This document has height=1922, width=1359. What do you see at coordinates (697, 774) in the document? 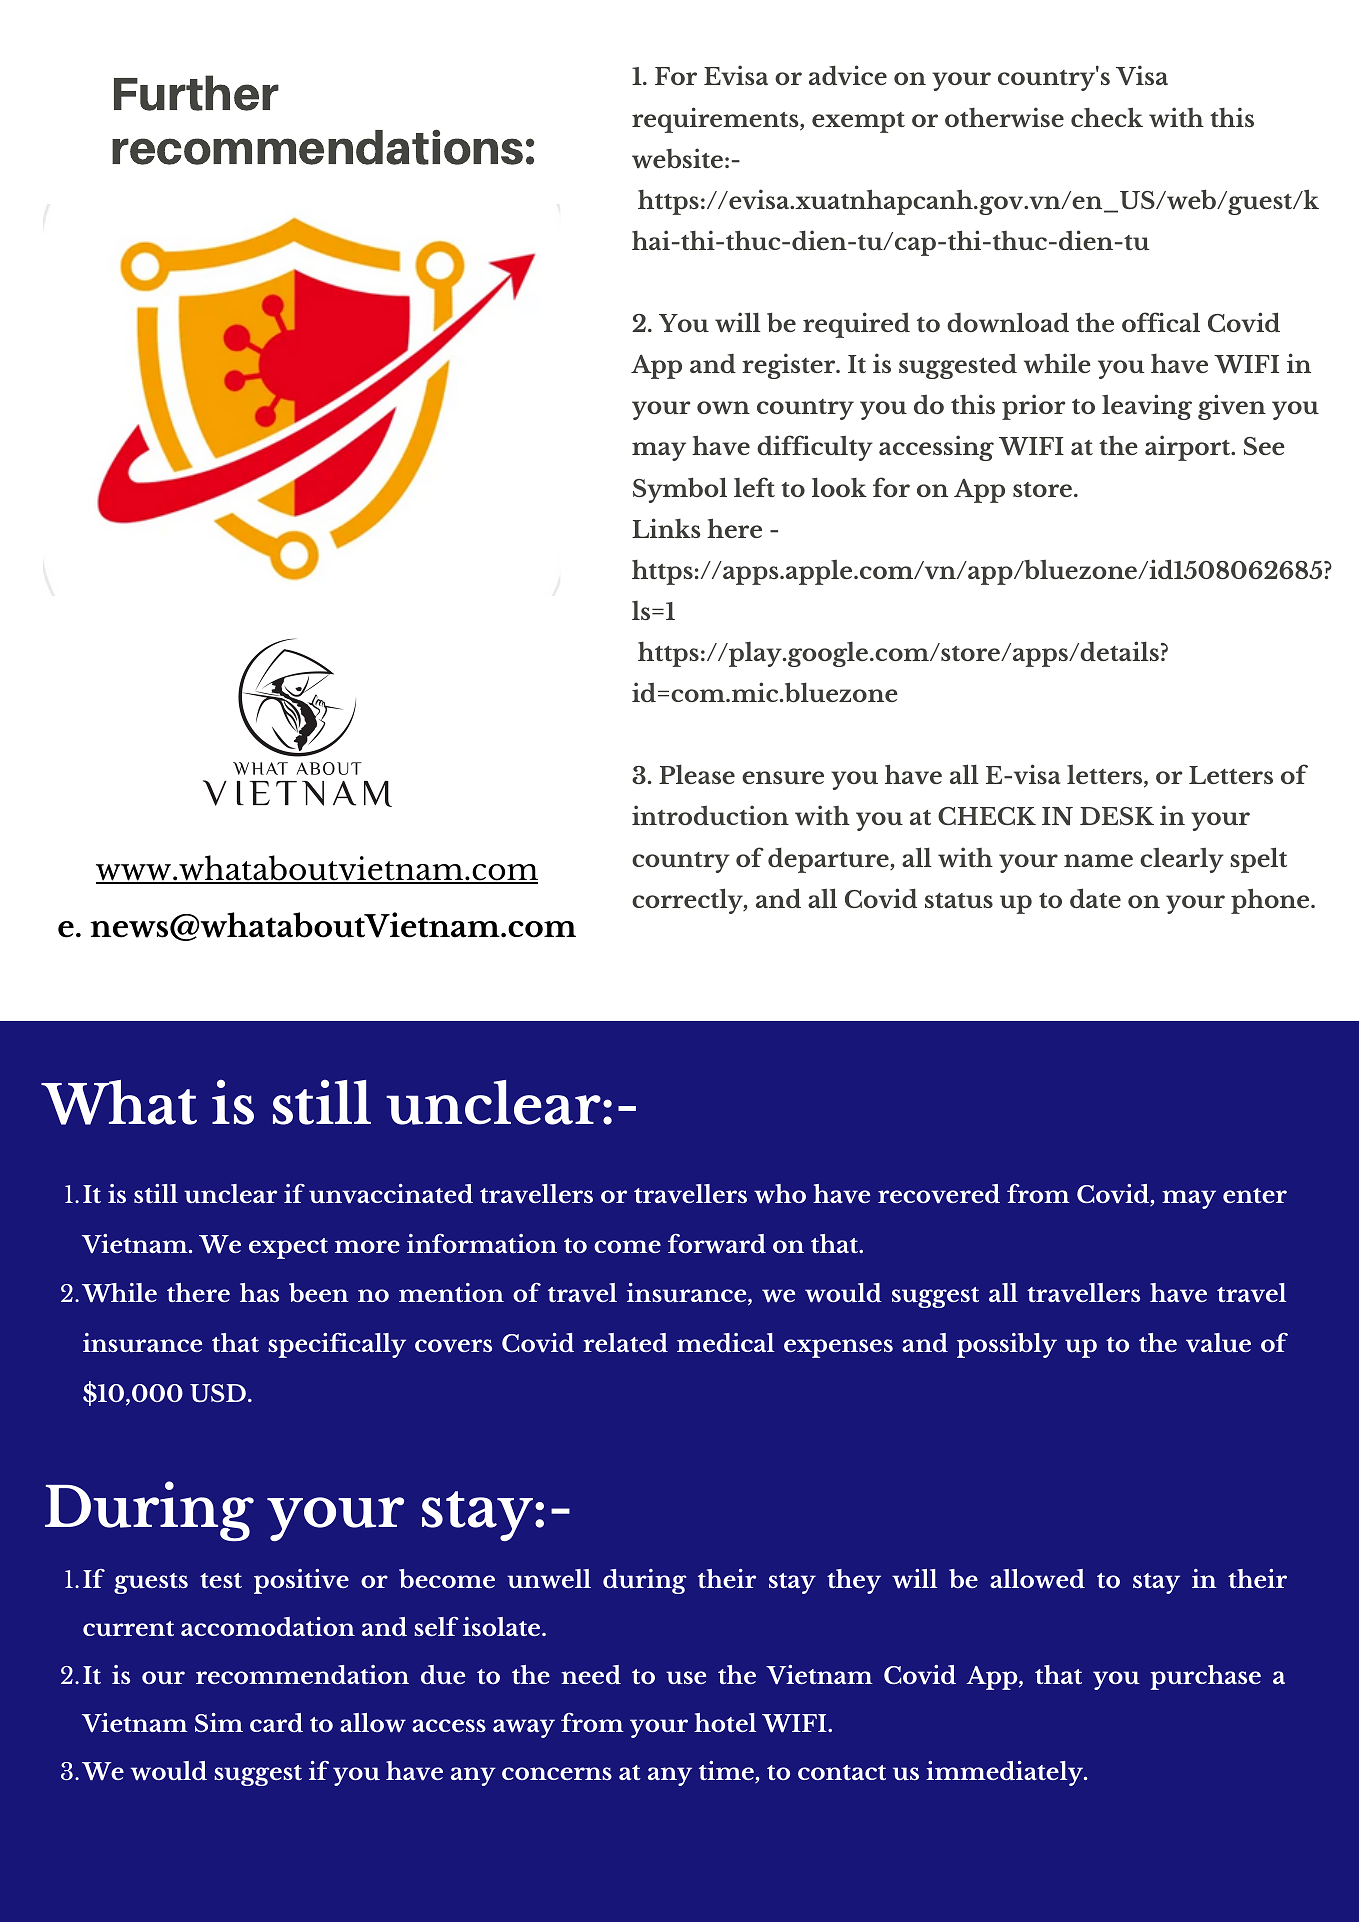
I see `Please` at bounding box center [697, 774].
